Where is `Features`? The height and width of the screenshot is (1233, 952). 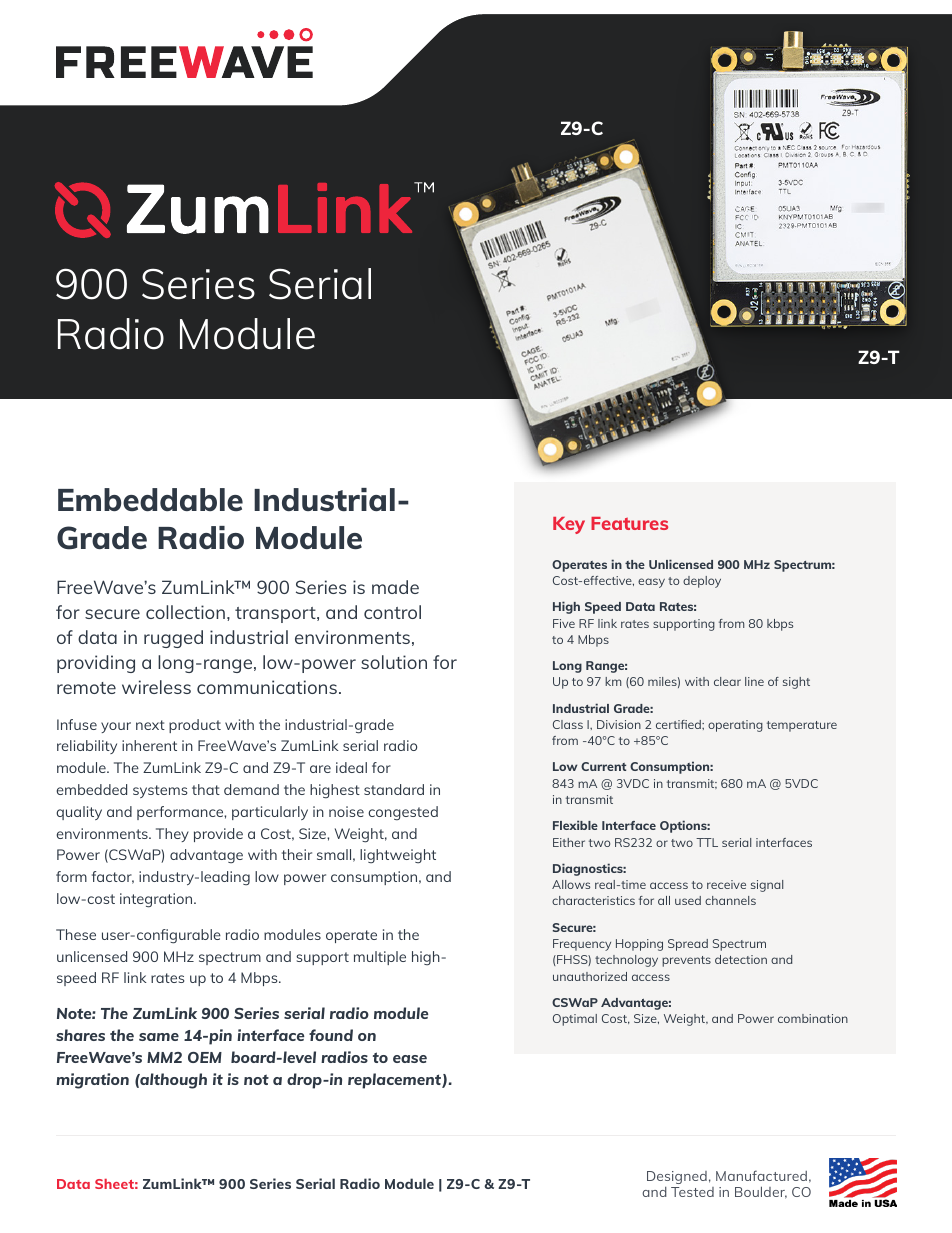
Features is located at coordinates (629, 523).
